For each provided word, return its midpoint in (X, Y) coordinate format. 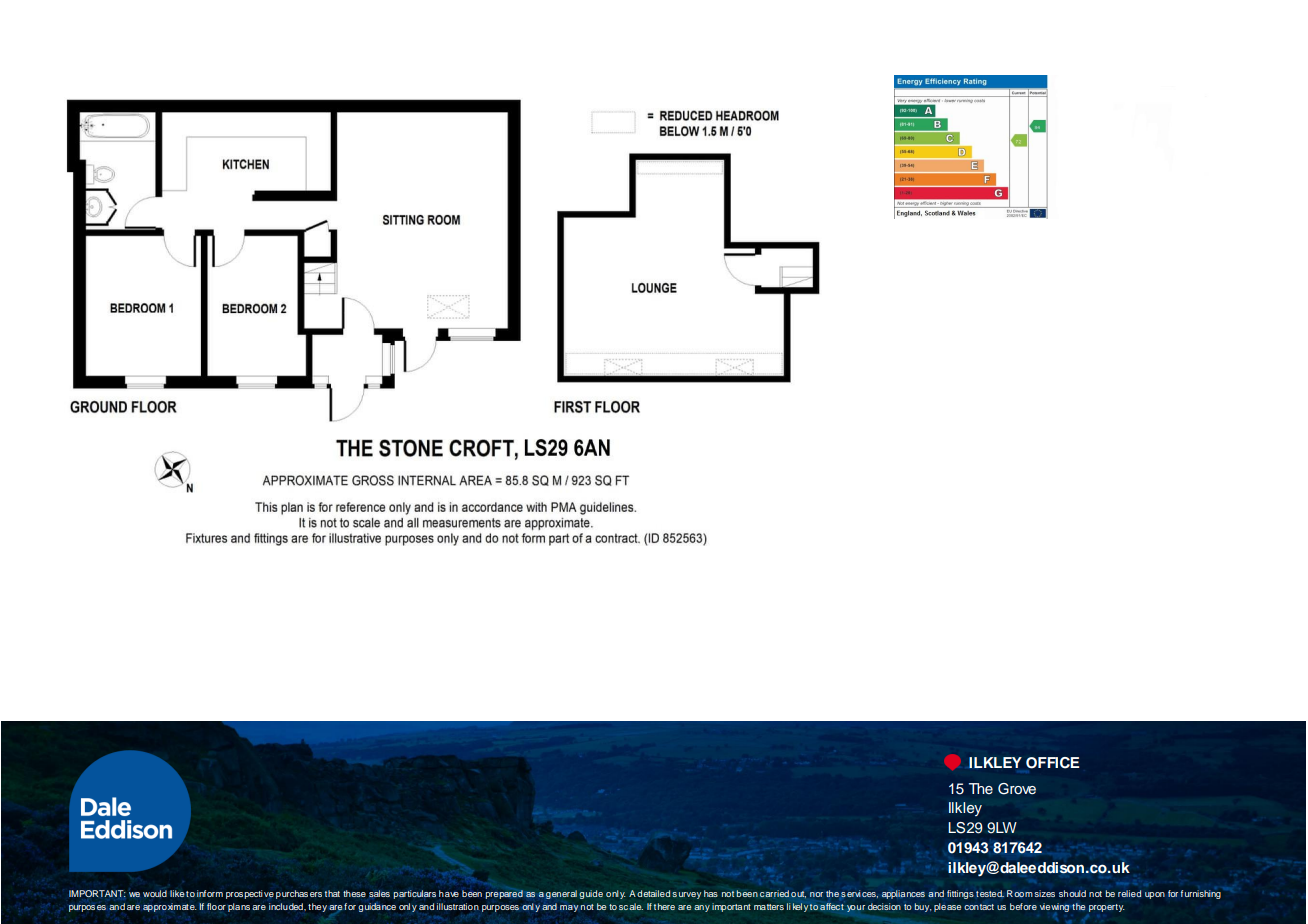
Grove (1017, 789)
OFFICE (1052, 763)
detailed (655, 893)
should (1072, 893)
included (287, 906)
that (332, 893)
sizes (1044, 893)
